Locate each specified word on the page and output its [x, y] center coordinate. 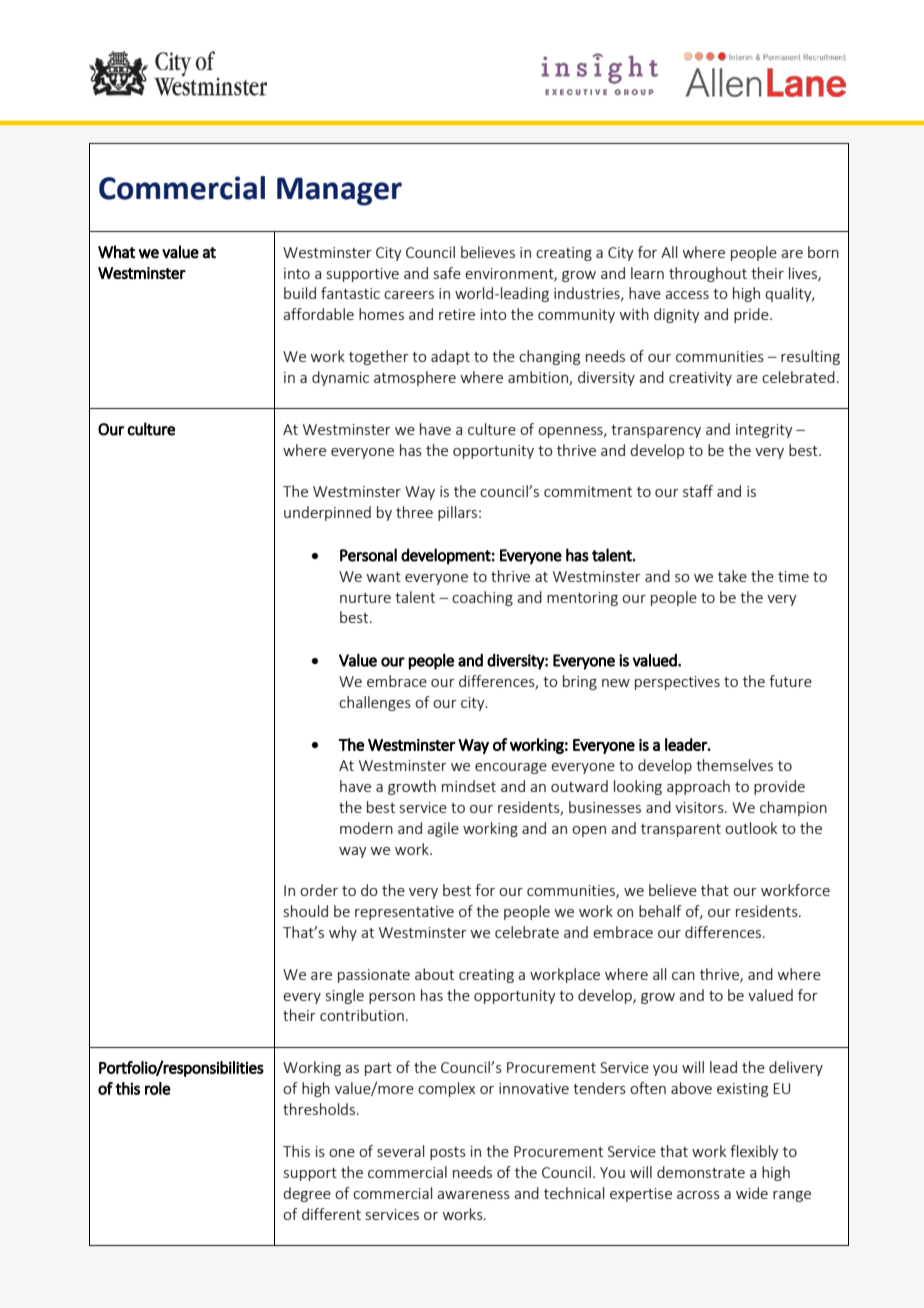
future [790, 681]
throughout [708, 274]
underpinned [327, 513]
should [306, 911]
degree [307, 1194]
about [434, 974]
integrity [764, 431]
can [683, 976]
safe [447, 273]
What [116, 252]
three [414, 512]
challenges [375, 703]
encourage [511, 768]
